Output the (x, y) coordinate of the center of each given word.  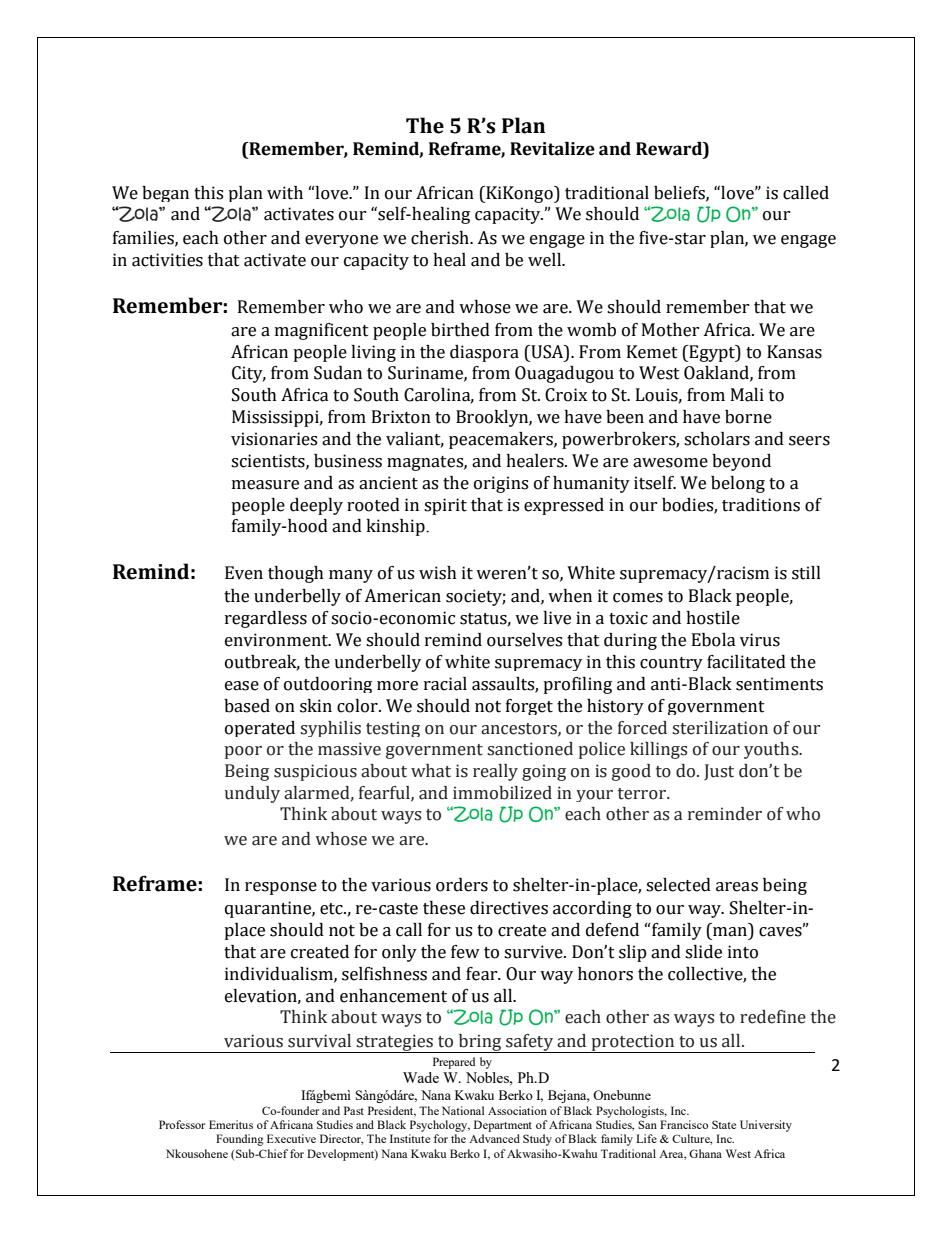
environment (277, 640)
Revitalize (552, 149)
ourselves (524, 640)
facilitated (746, 662)
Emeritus (231, 1124)
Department (503, 1126)
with (285, 193)
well (546, 260)
